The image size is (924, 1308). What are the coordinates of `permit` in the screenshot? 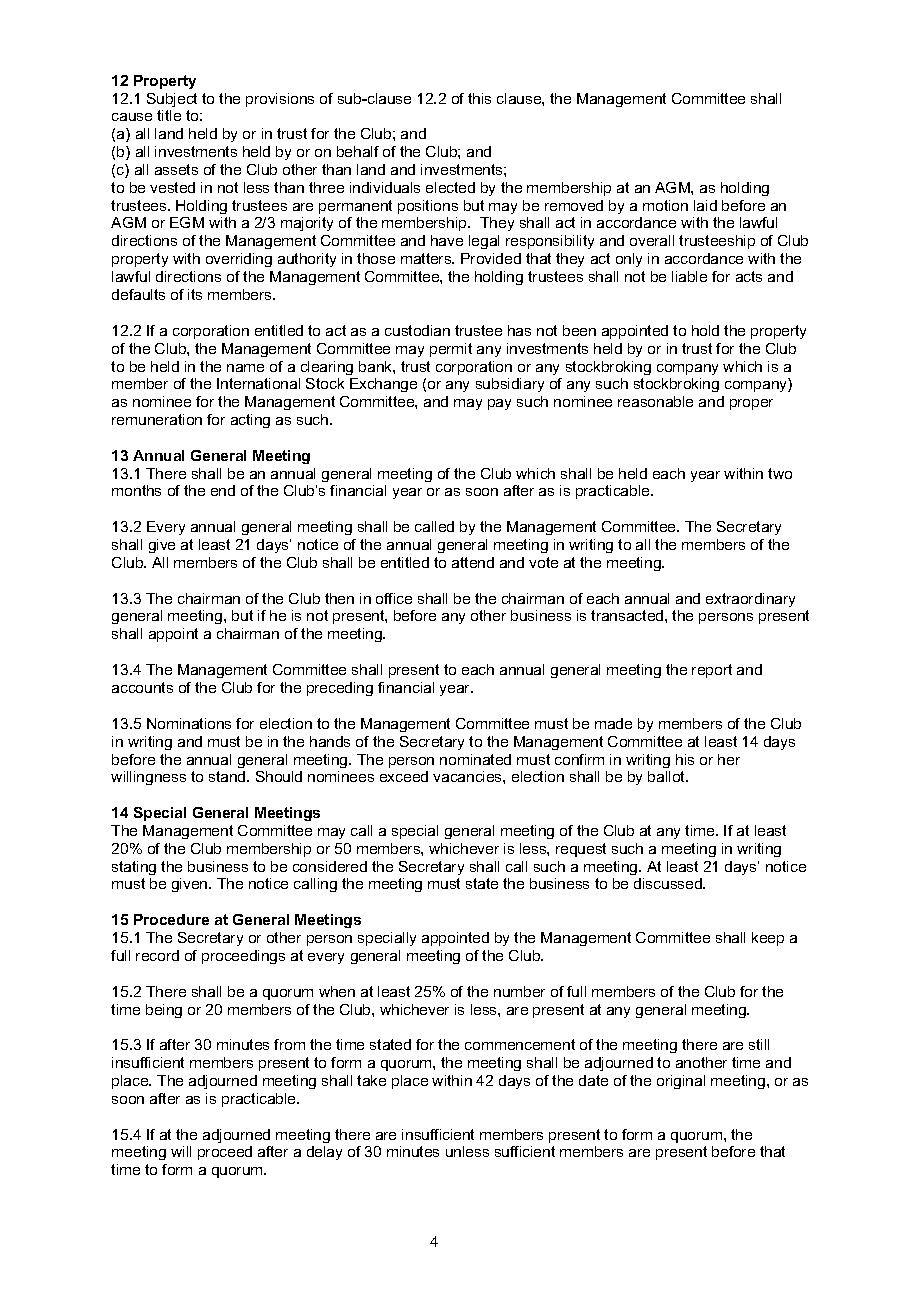 It's located at (451, 350).
